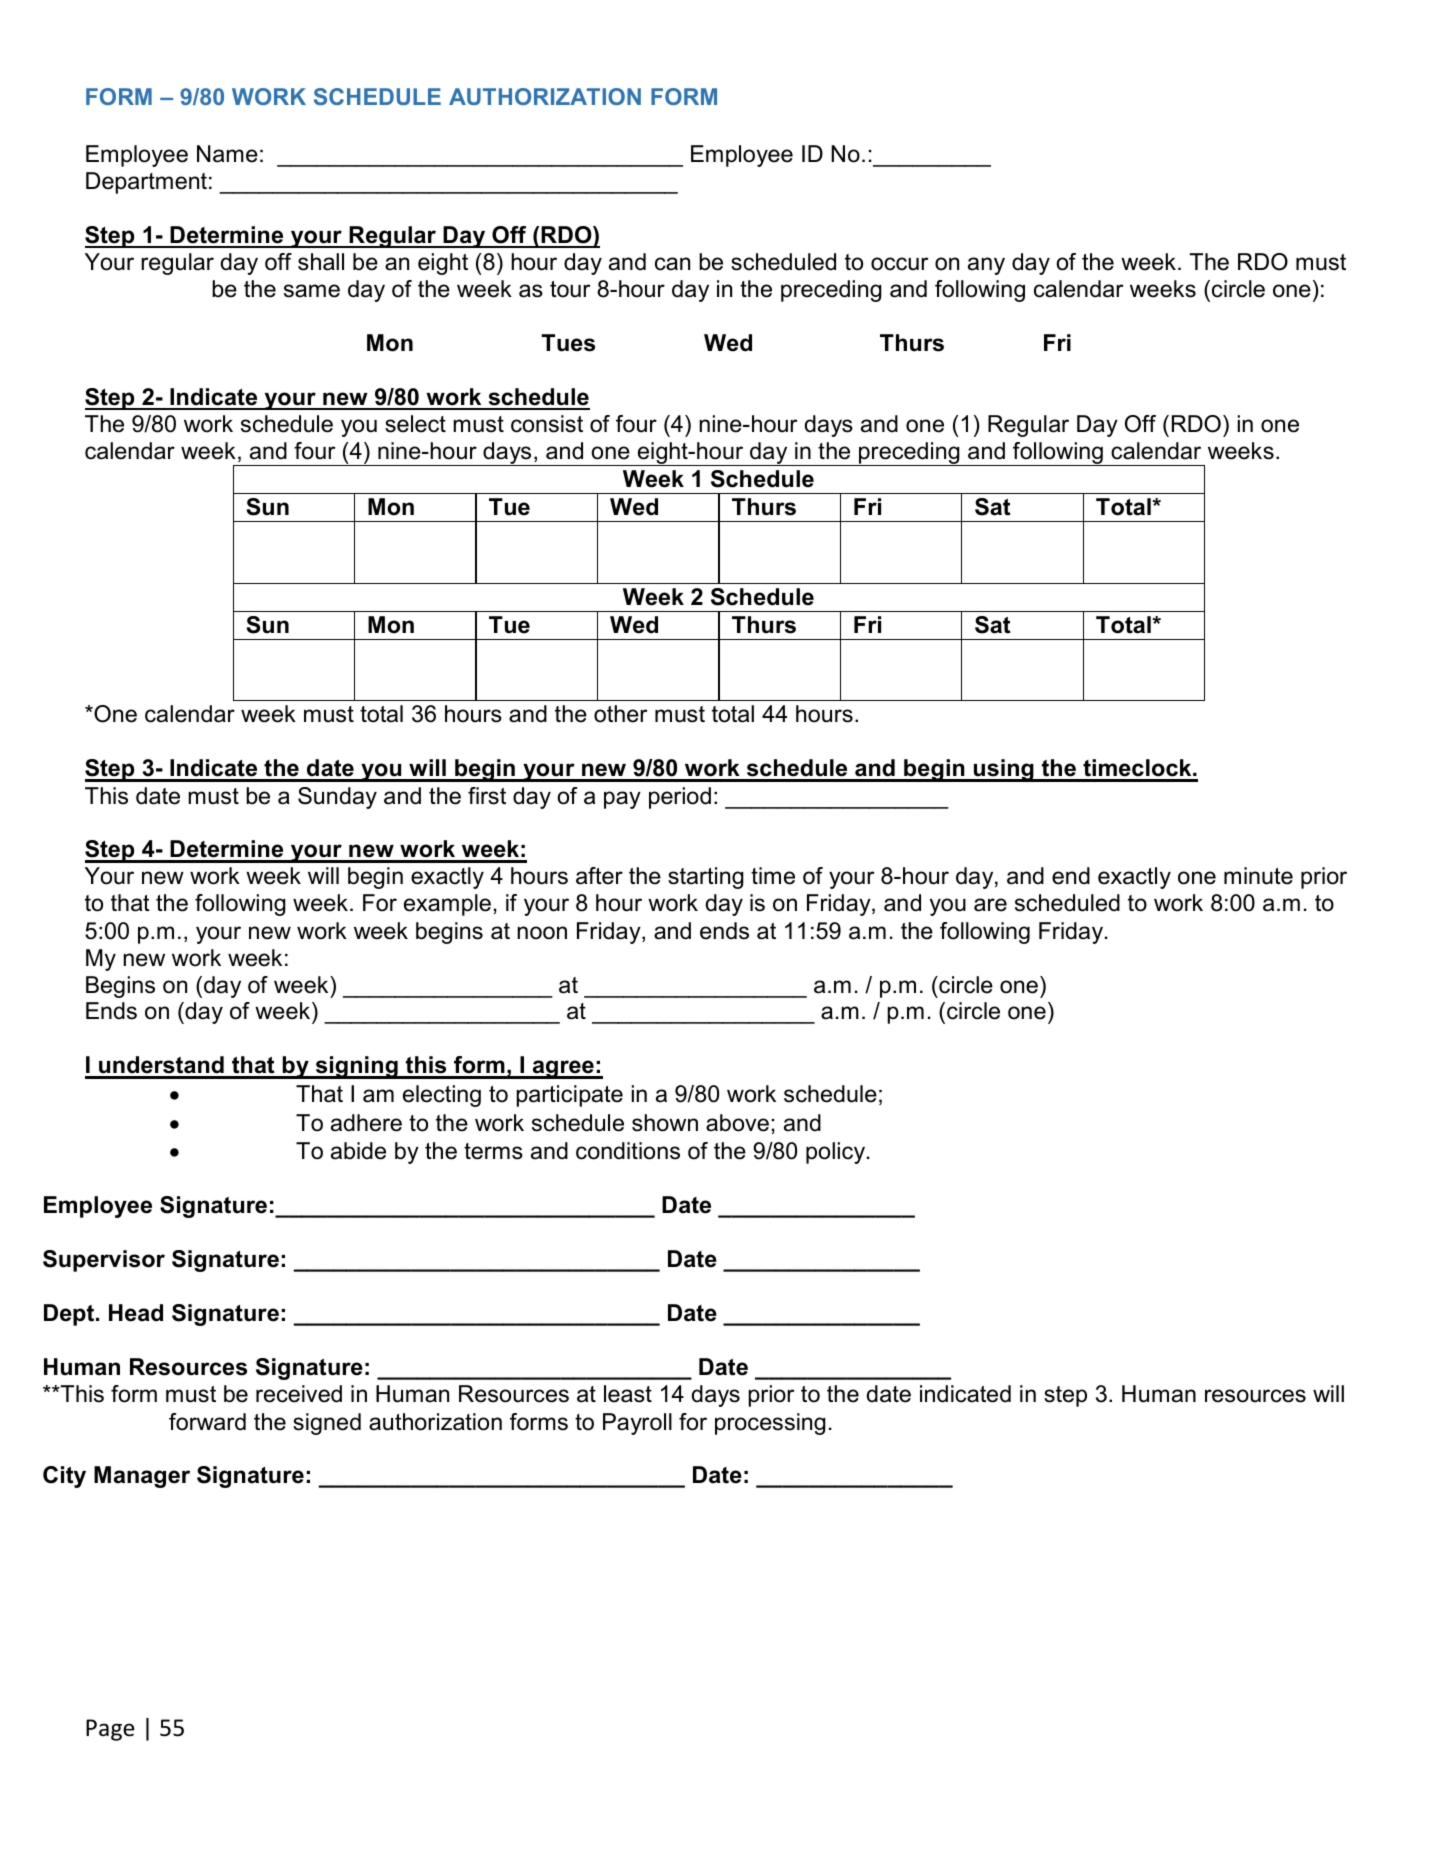 Image resolution: width=1438 pixels, height=1860 pixels. Describe the element at coordinates (227, 154) in the image. I see `Name` at that location.
